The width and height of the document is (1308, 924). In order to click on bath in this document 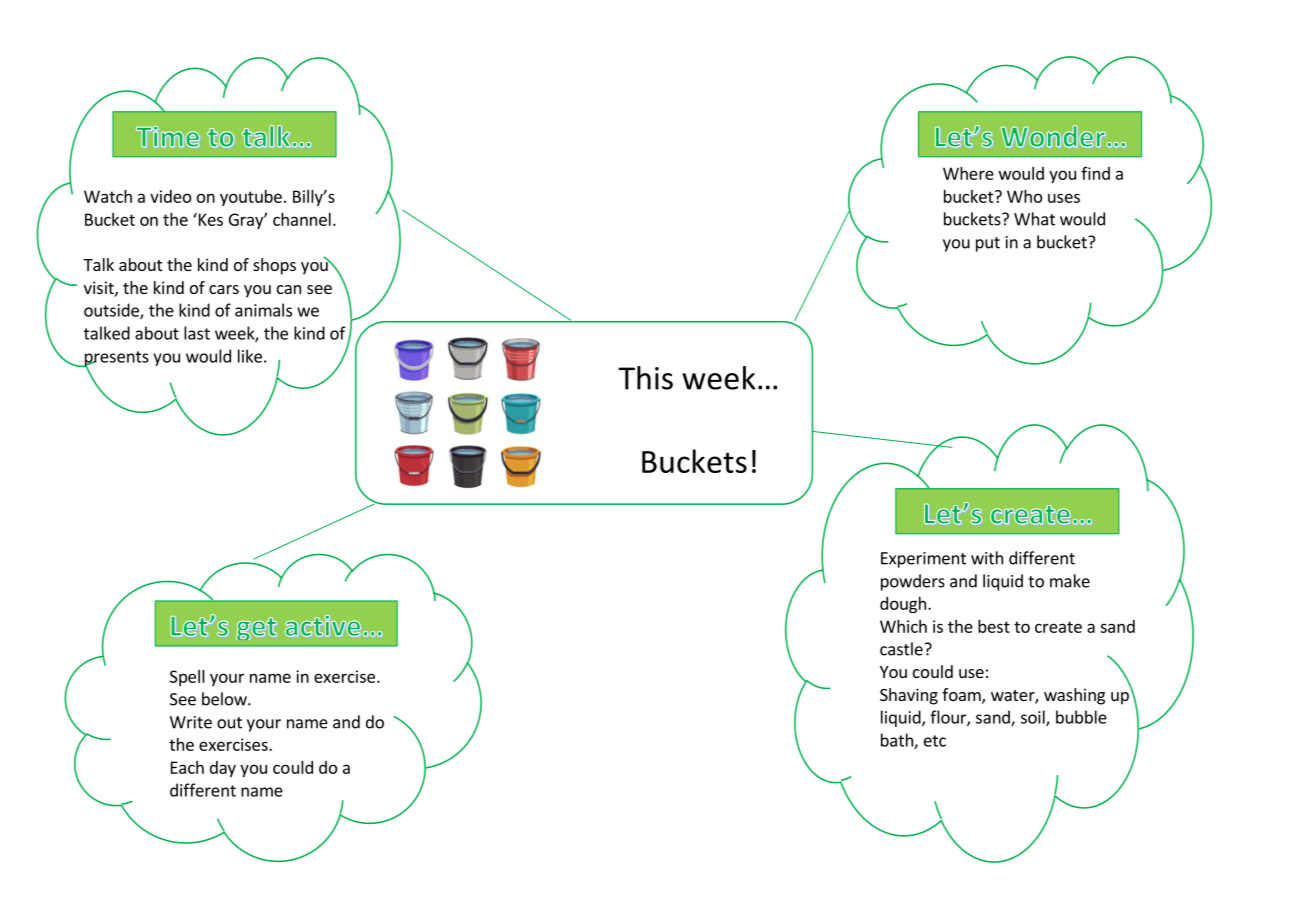, I will do `click(898, 741)`.
